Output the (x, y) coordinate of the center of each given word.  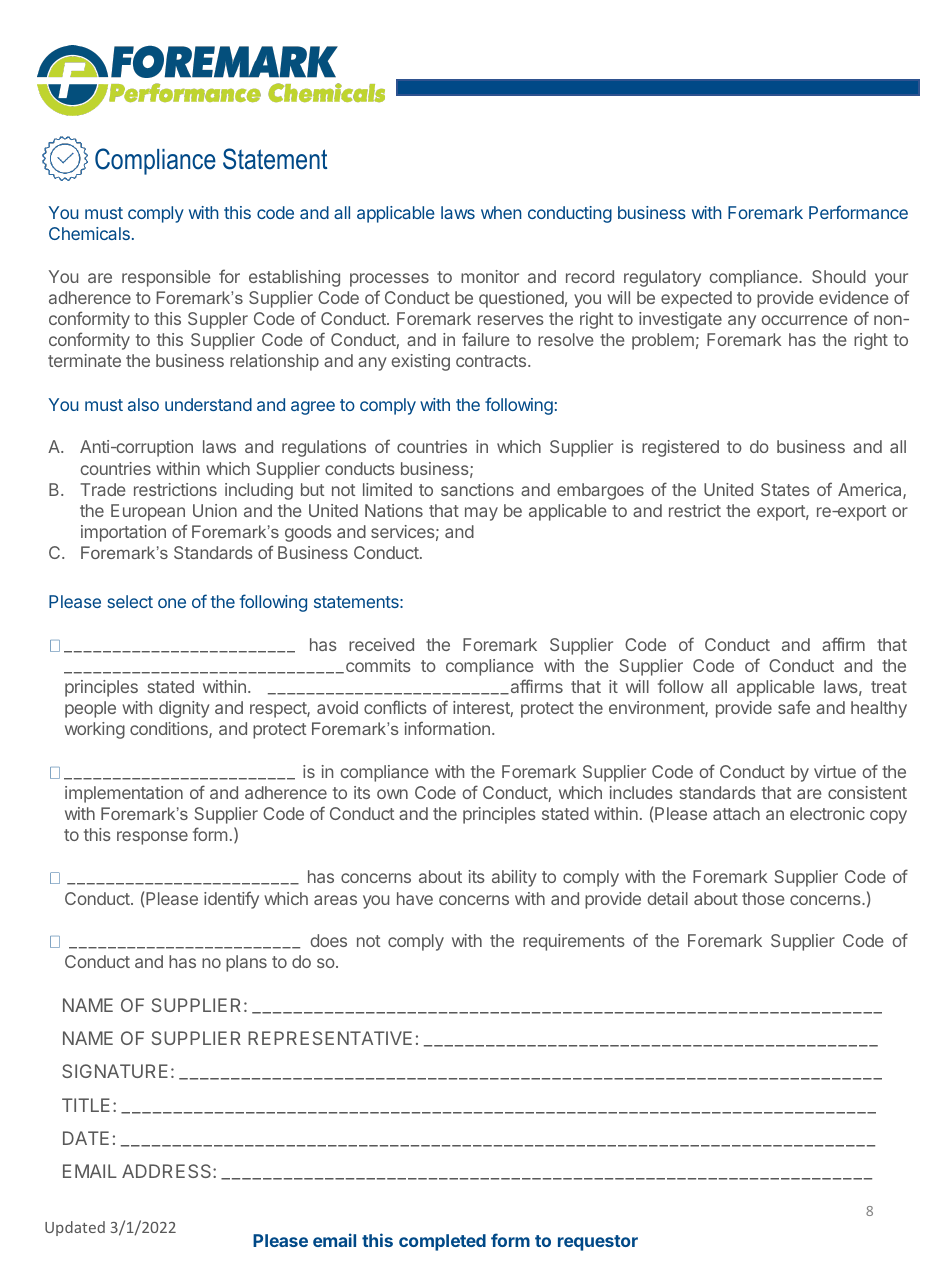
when (501, 212)
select (130, 601)
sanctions (477, 489)
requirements (574, 942)
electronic (827, 813)
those (763, 898)
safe (794, 707)
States (785, 489)
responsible (166, 278)
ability (514, 878)
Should (839, 276)
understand (208, 404)
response (152, 838)
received (381, 644)
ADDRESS (168, 1171)
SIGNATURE (115, 1071)
